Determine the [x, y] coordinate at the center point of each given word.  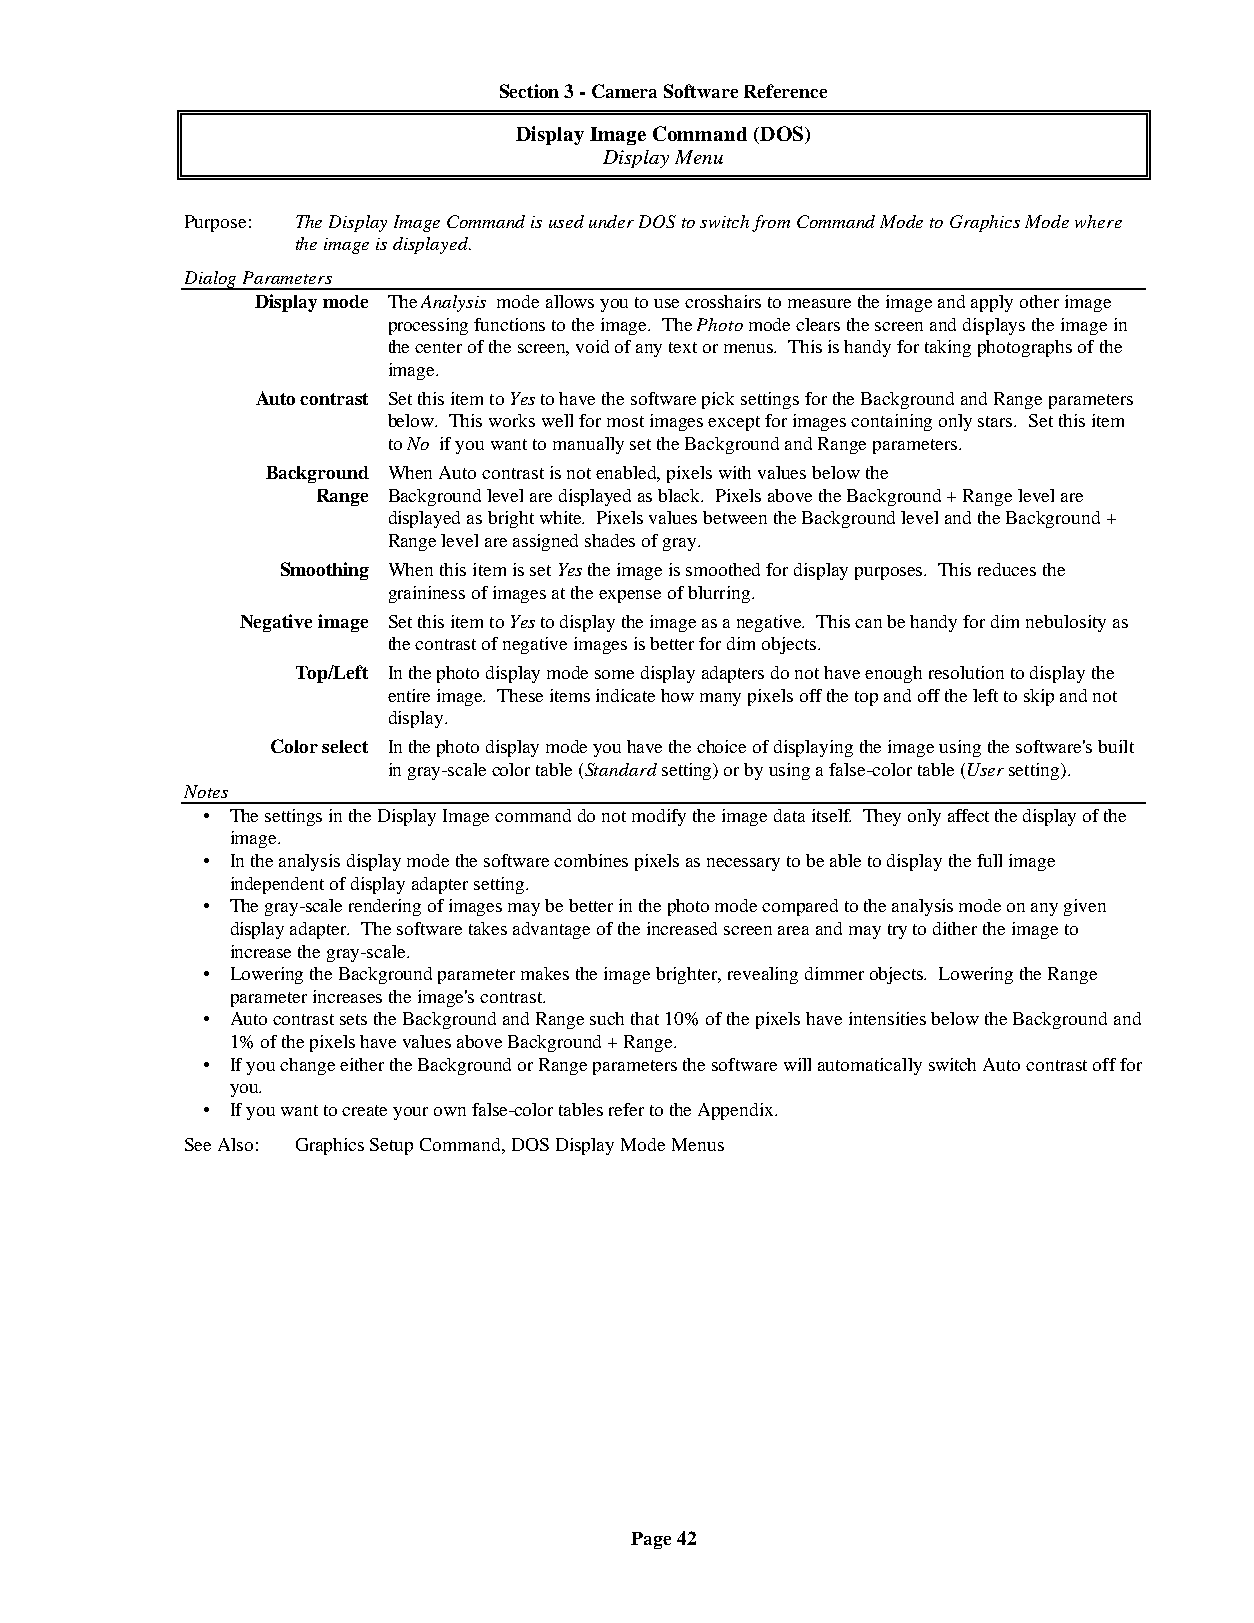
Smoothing [325, 571]
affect [968, 815]
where [1098, 221]
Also [235, 1144]
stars [996, 421]
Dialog [211, 280]
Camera [624, 91]
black [680, 495]
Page [651, 1540]
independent [277, 885]
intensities [887, 1018]
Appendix [737, 1111]
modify [659, 817]
